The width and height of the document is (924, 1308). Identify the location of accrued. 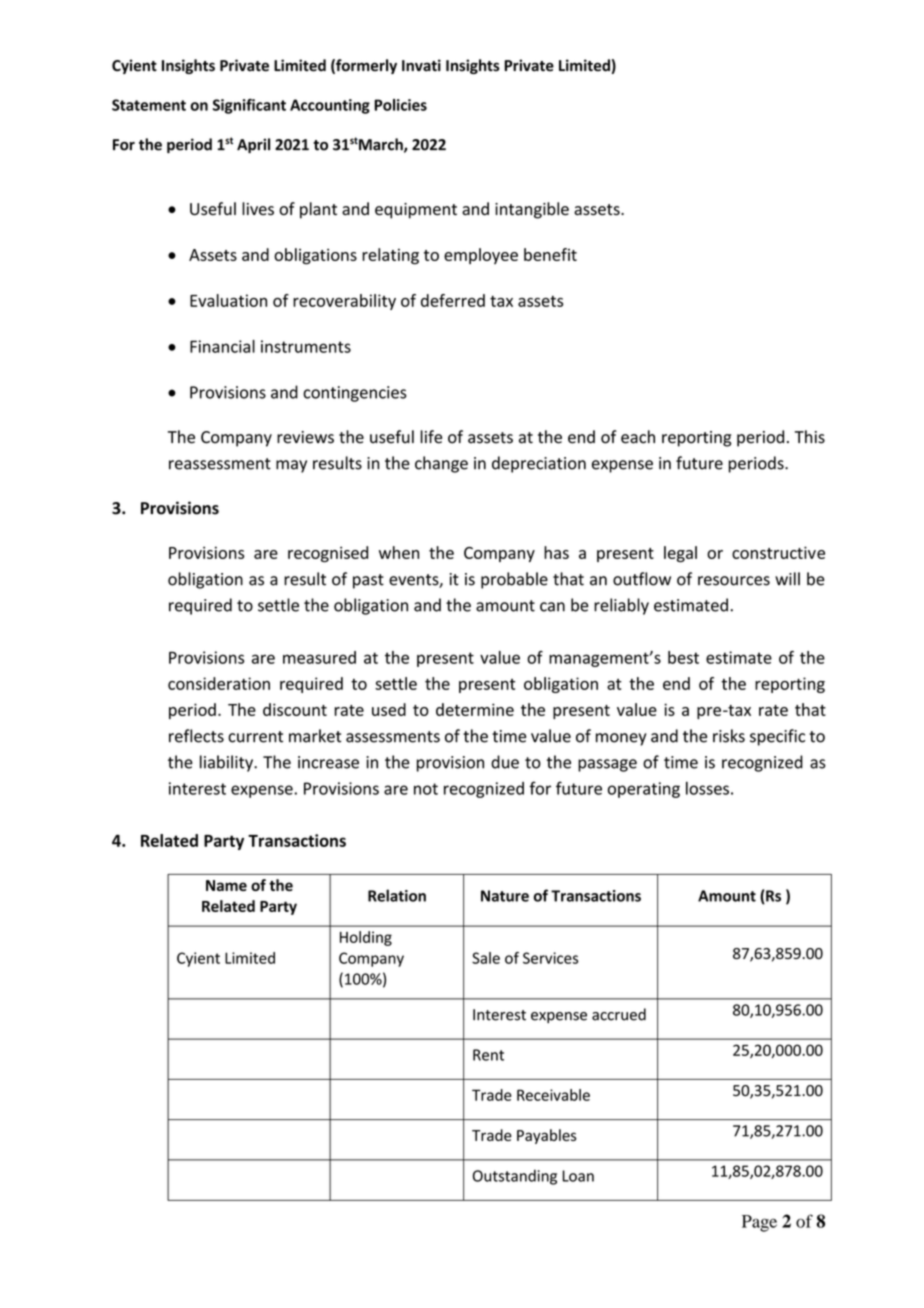
(619, 1014).
